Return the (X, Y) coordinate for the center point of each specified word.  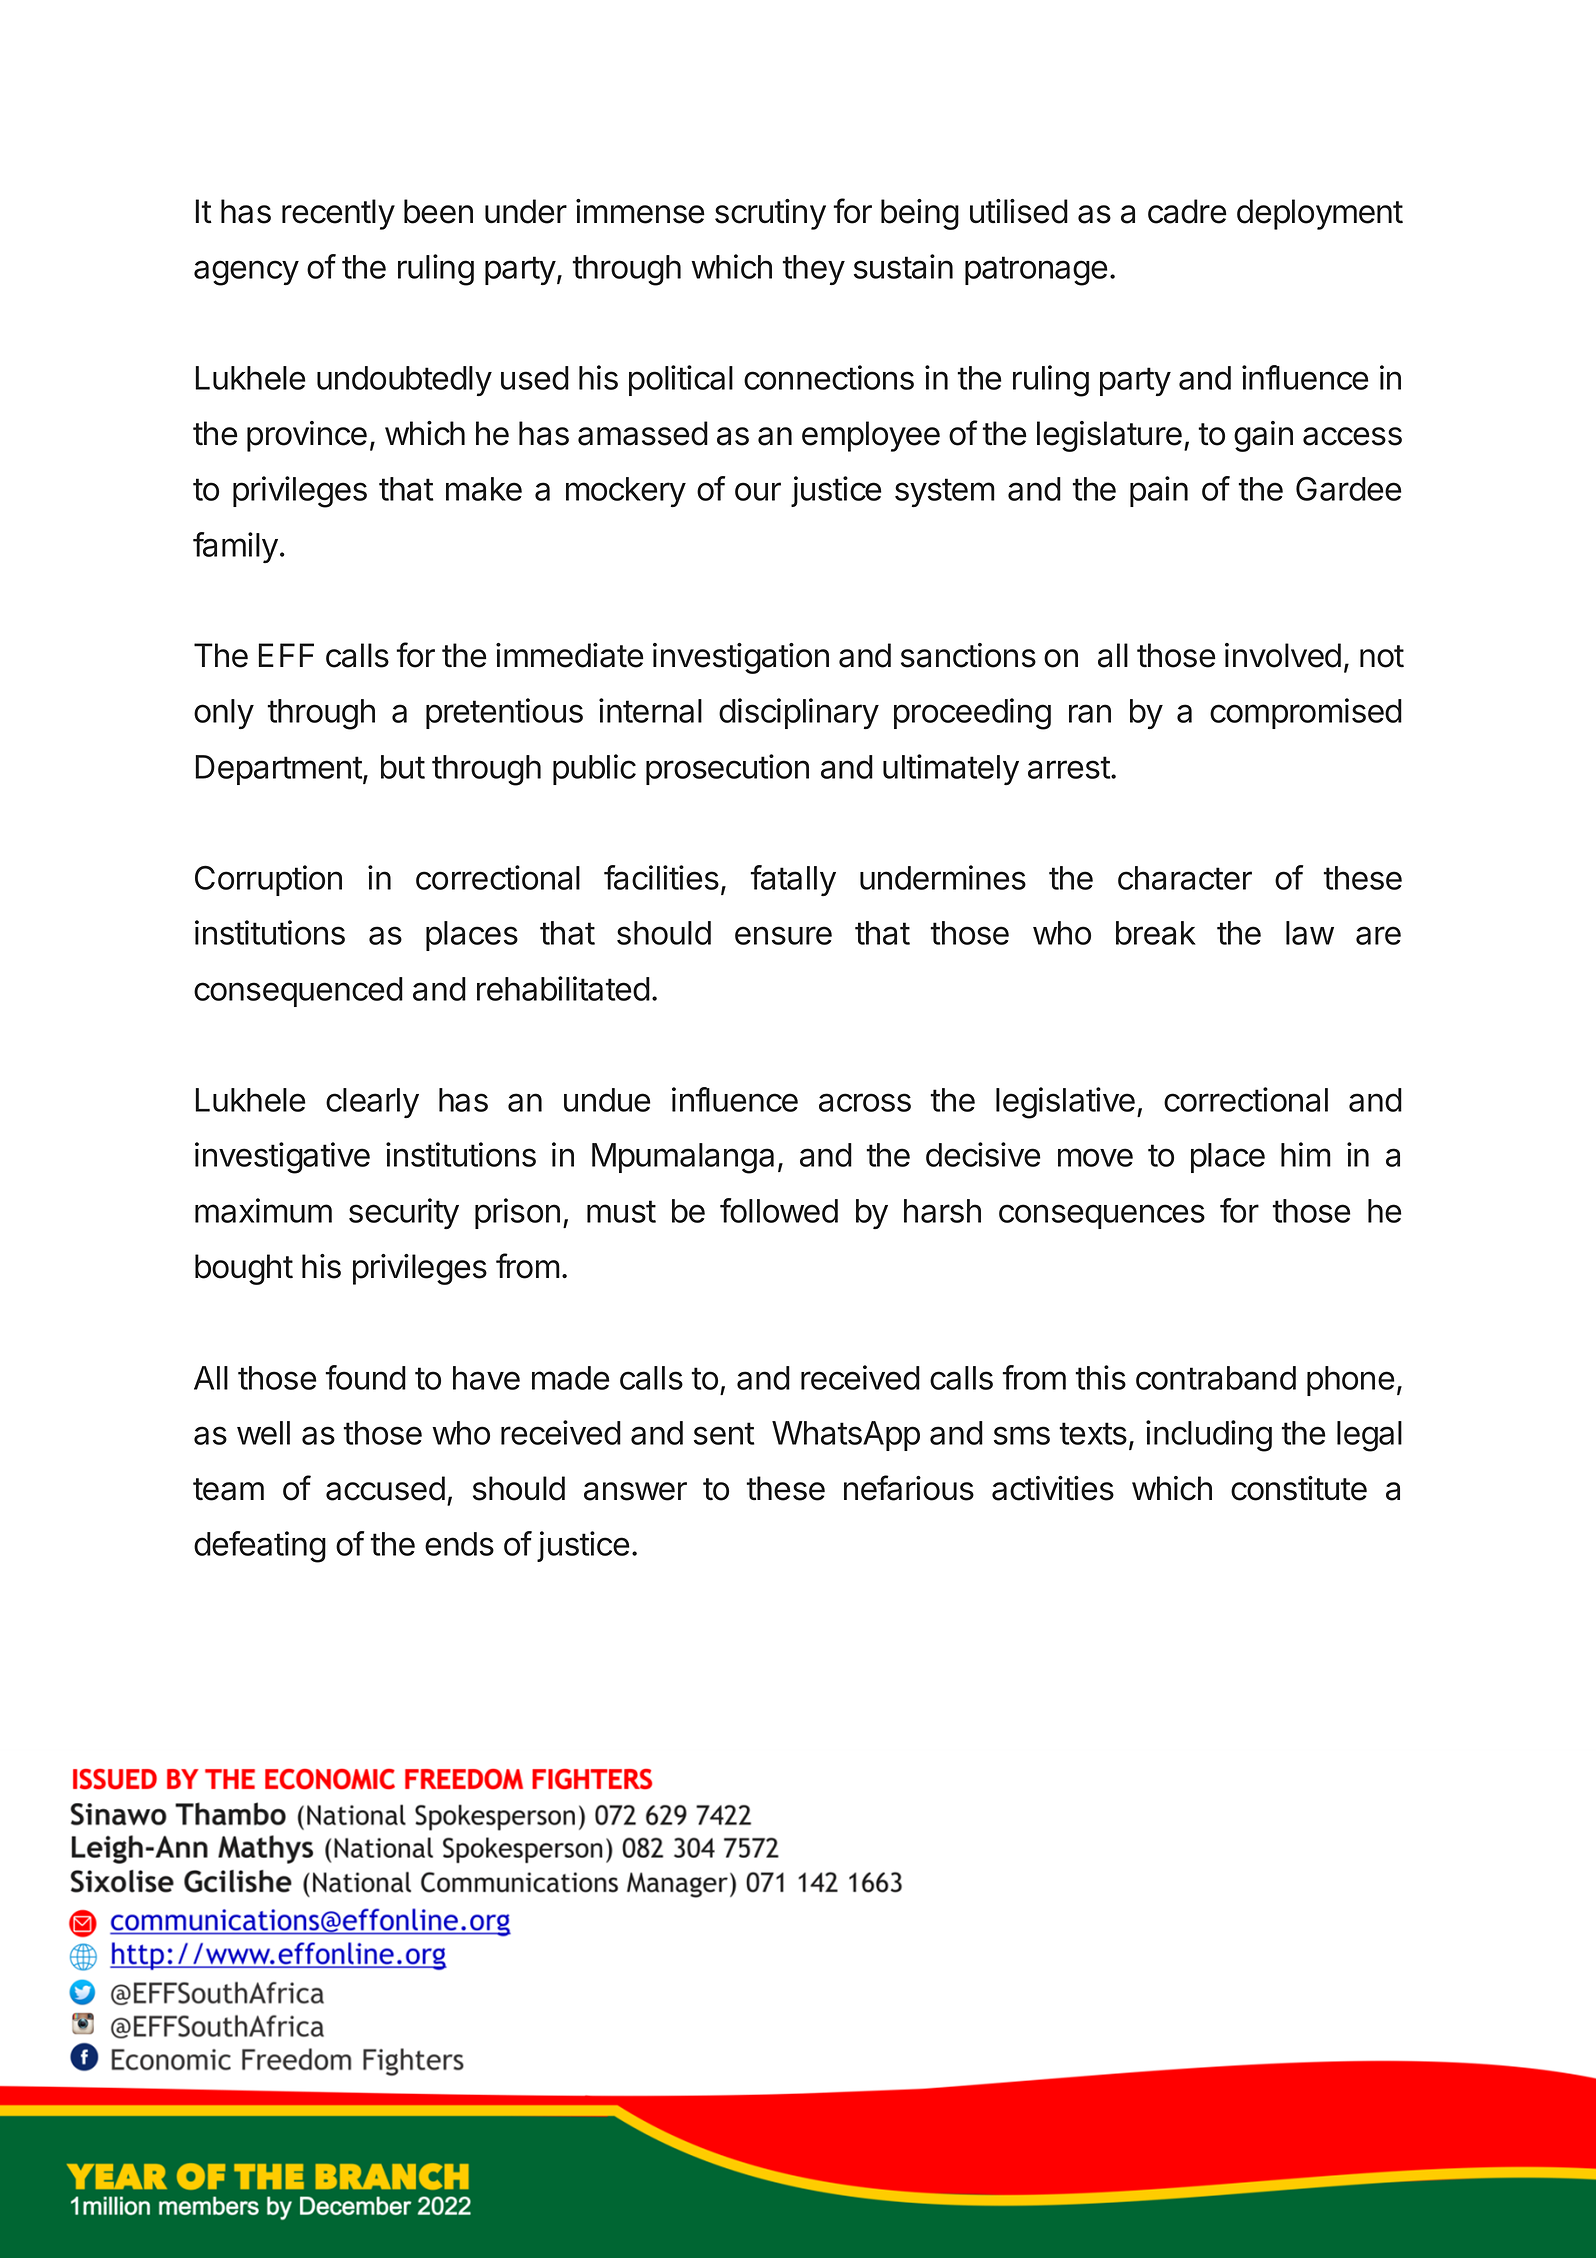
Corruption (268, 880)
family (235, 547)
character (1185, 878)
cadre (1187, 211)
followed (779, 1210)
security (404, 1213)
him (1306, 1154)
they (813, 270)
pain (1159, 491)
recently (338, 214)
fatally (793, 880)
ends (459, 1544)
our (758, 491)
